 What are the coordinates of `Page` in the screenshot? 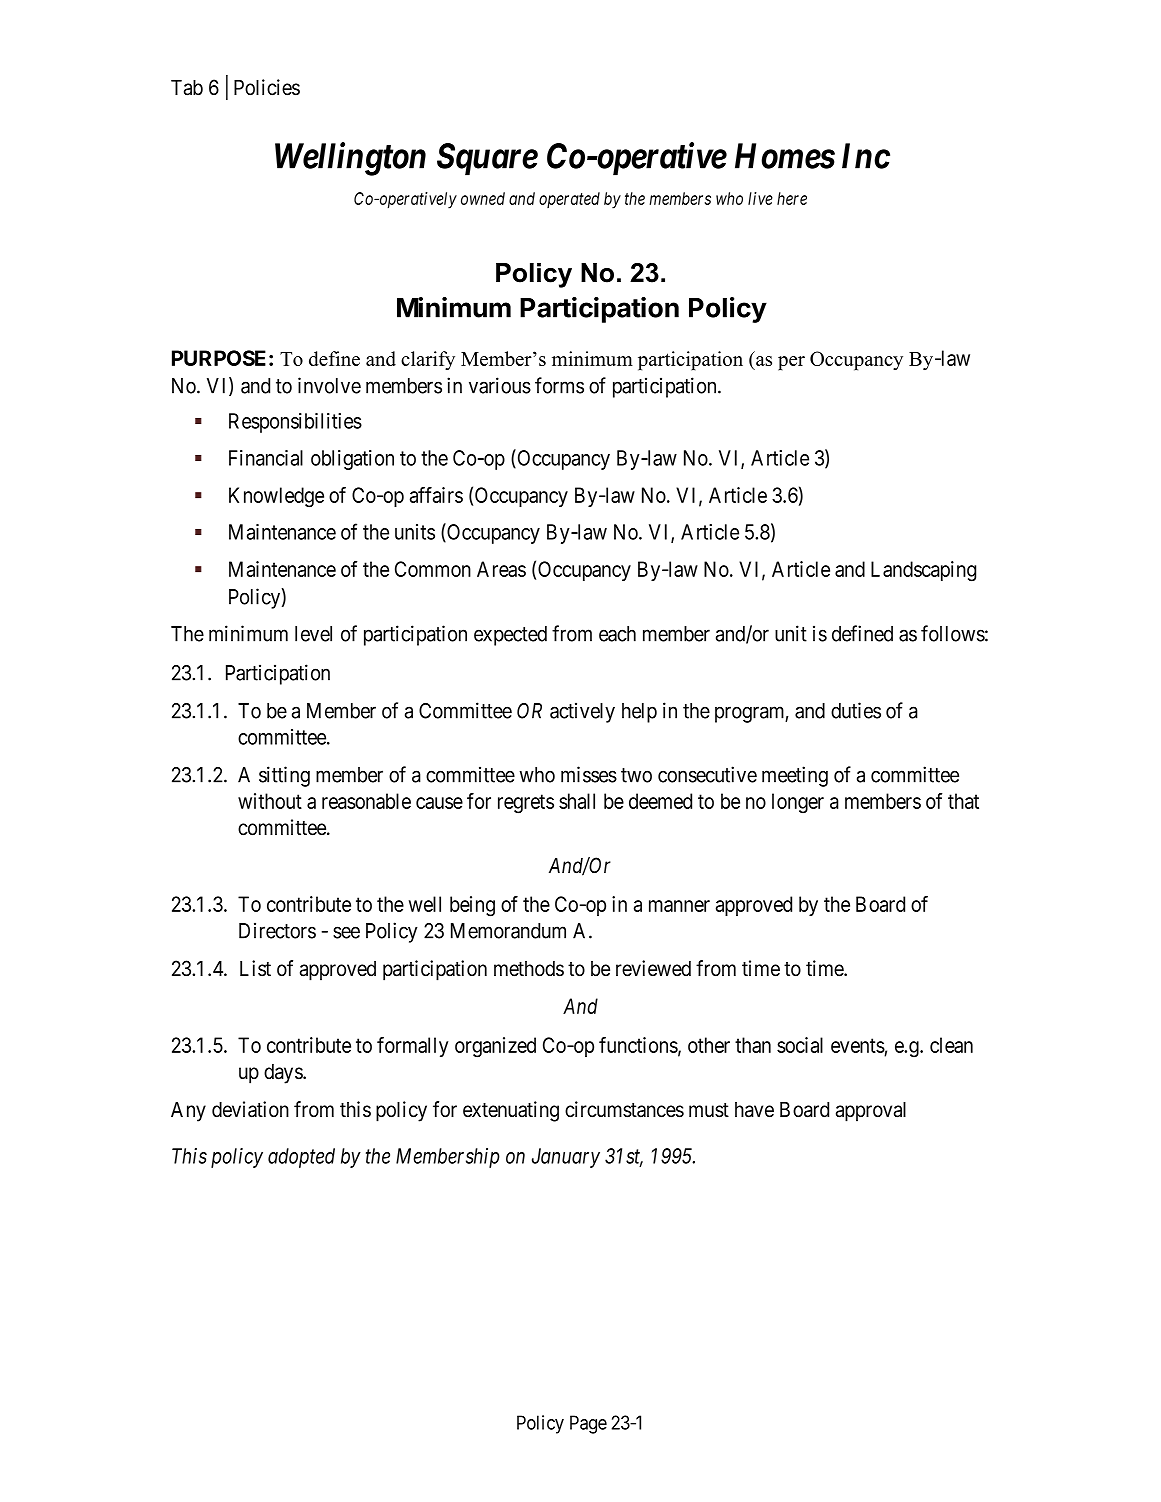 It's located at (588, 1424).
